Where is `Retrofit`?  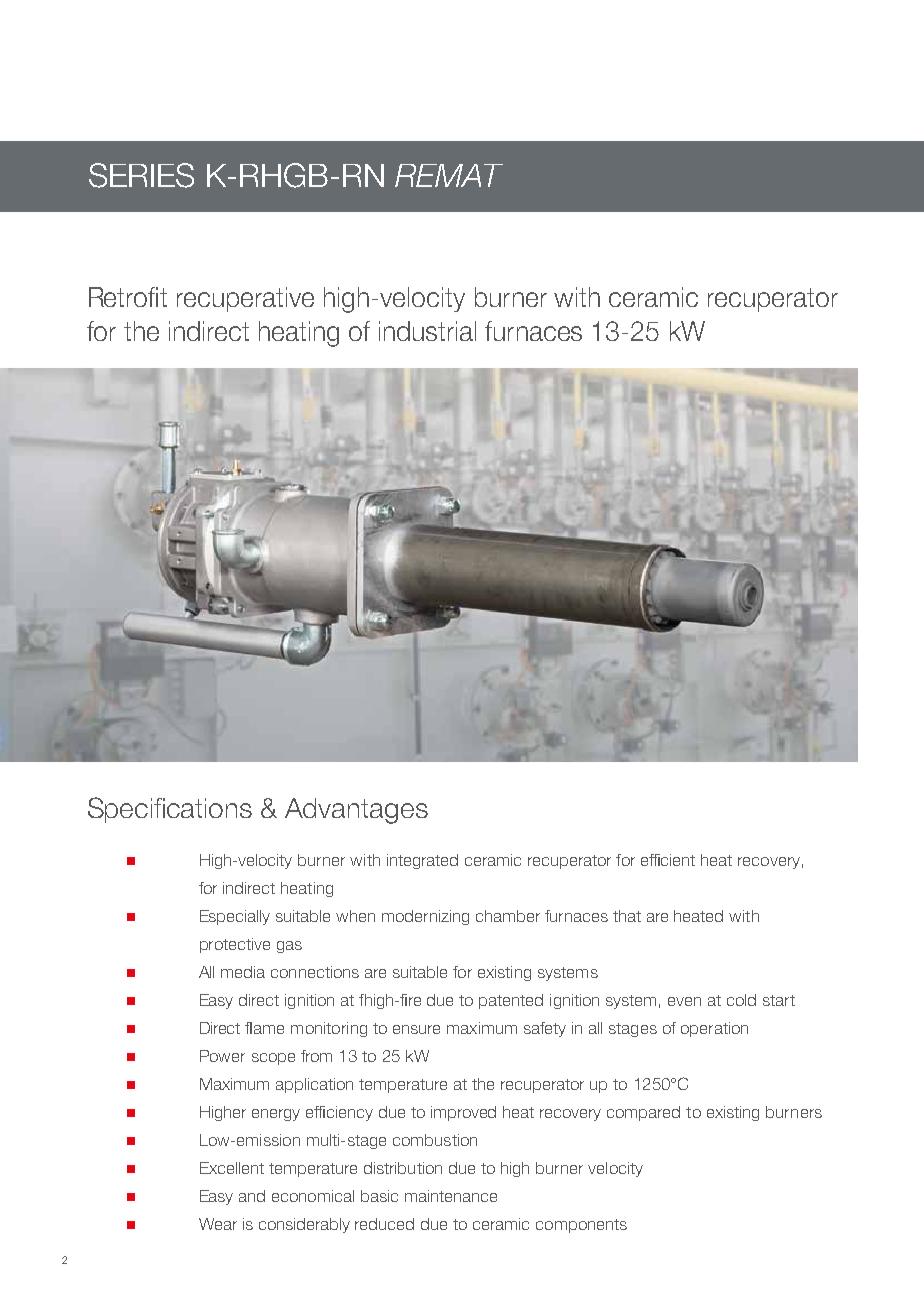
Retrofit is located at coordinates (128, 297).
